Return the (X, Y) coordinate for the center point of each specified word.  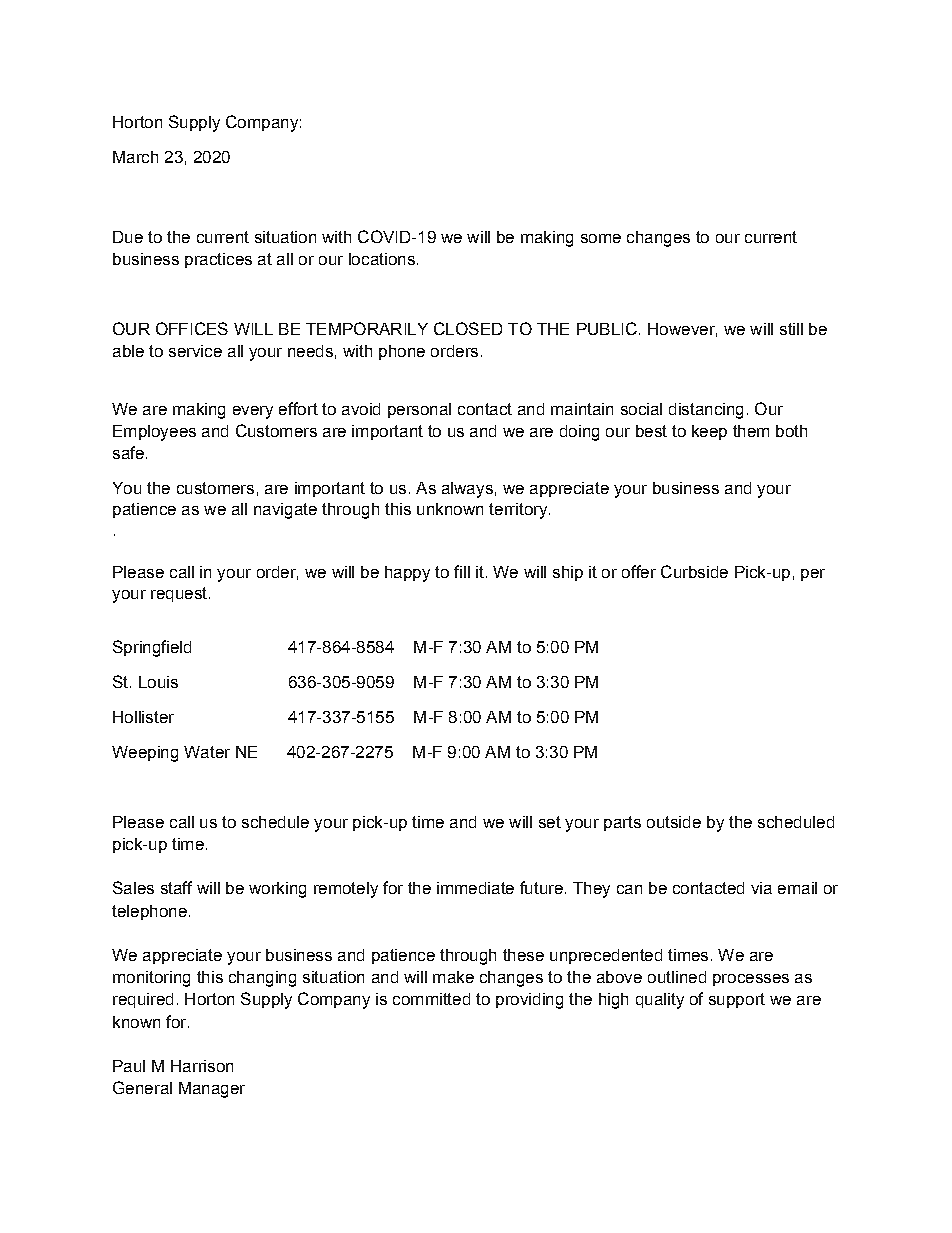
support (737, 1000)
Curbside (694, 571)
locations (382, 259)
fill (462, 571)
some (601, 238)
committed (431, 999)
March (135, 157)
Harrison (202, 1066)
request (179, 594)
